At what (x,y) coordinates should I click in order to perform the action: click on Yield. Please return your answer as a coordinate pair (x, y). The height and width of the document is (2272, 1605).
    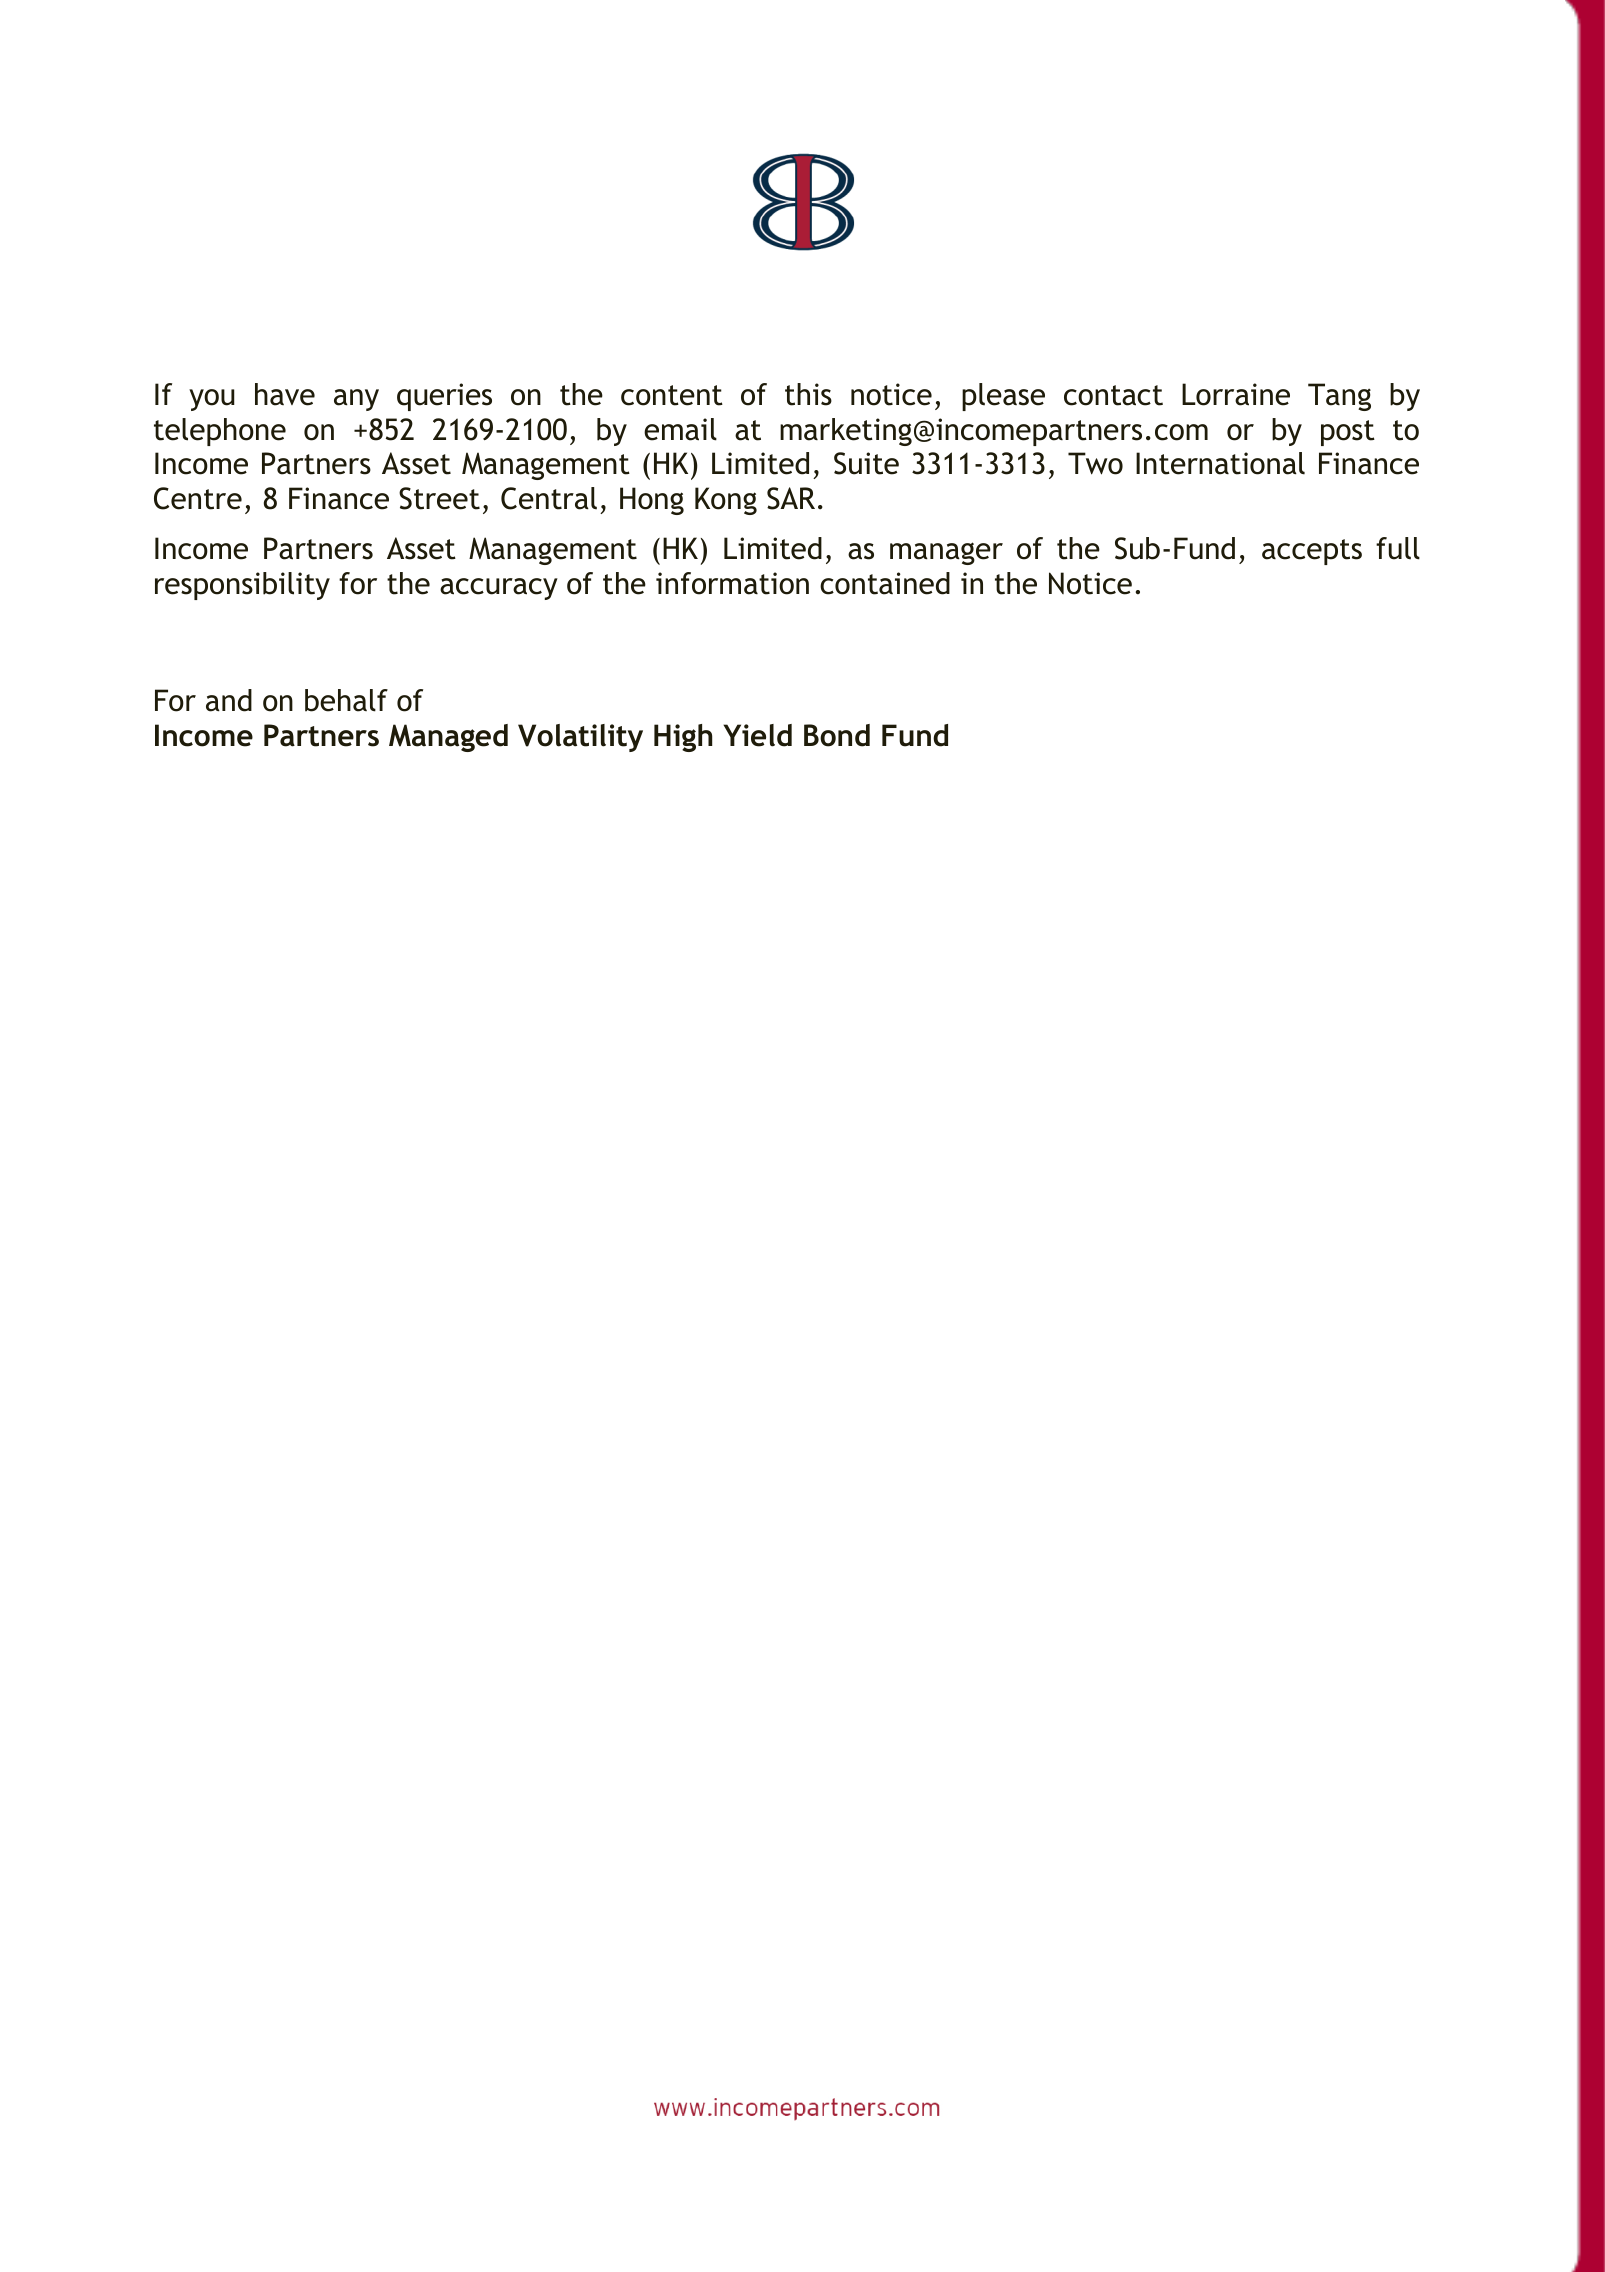
    Looking at the image, I should click on (757, 735).
